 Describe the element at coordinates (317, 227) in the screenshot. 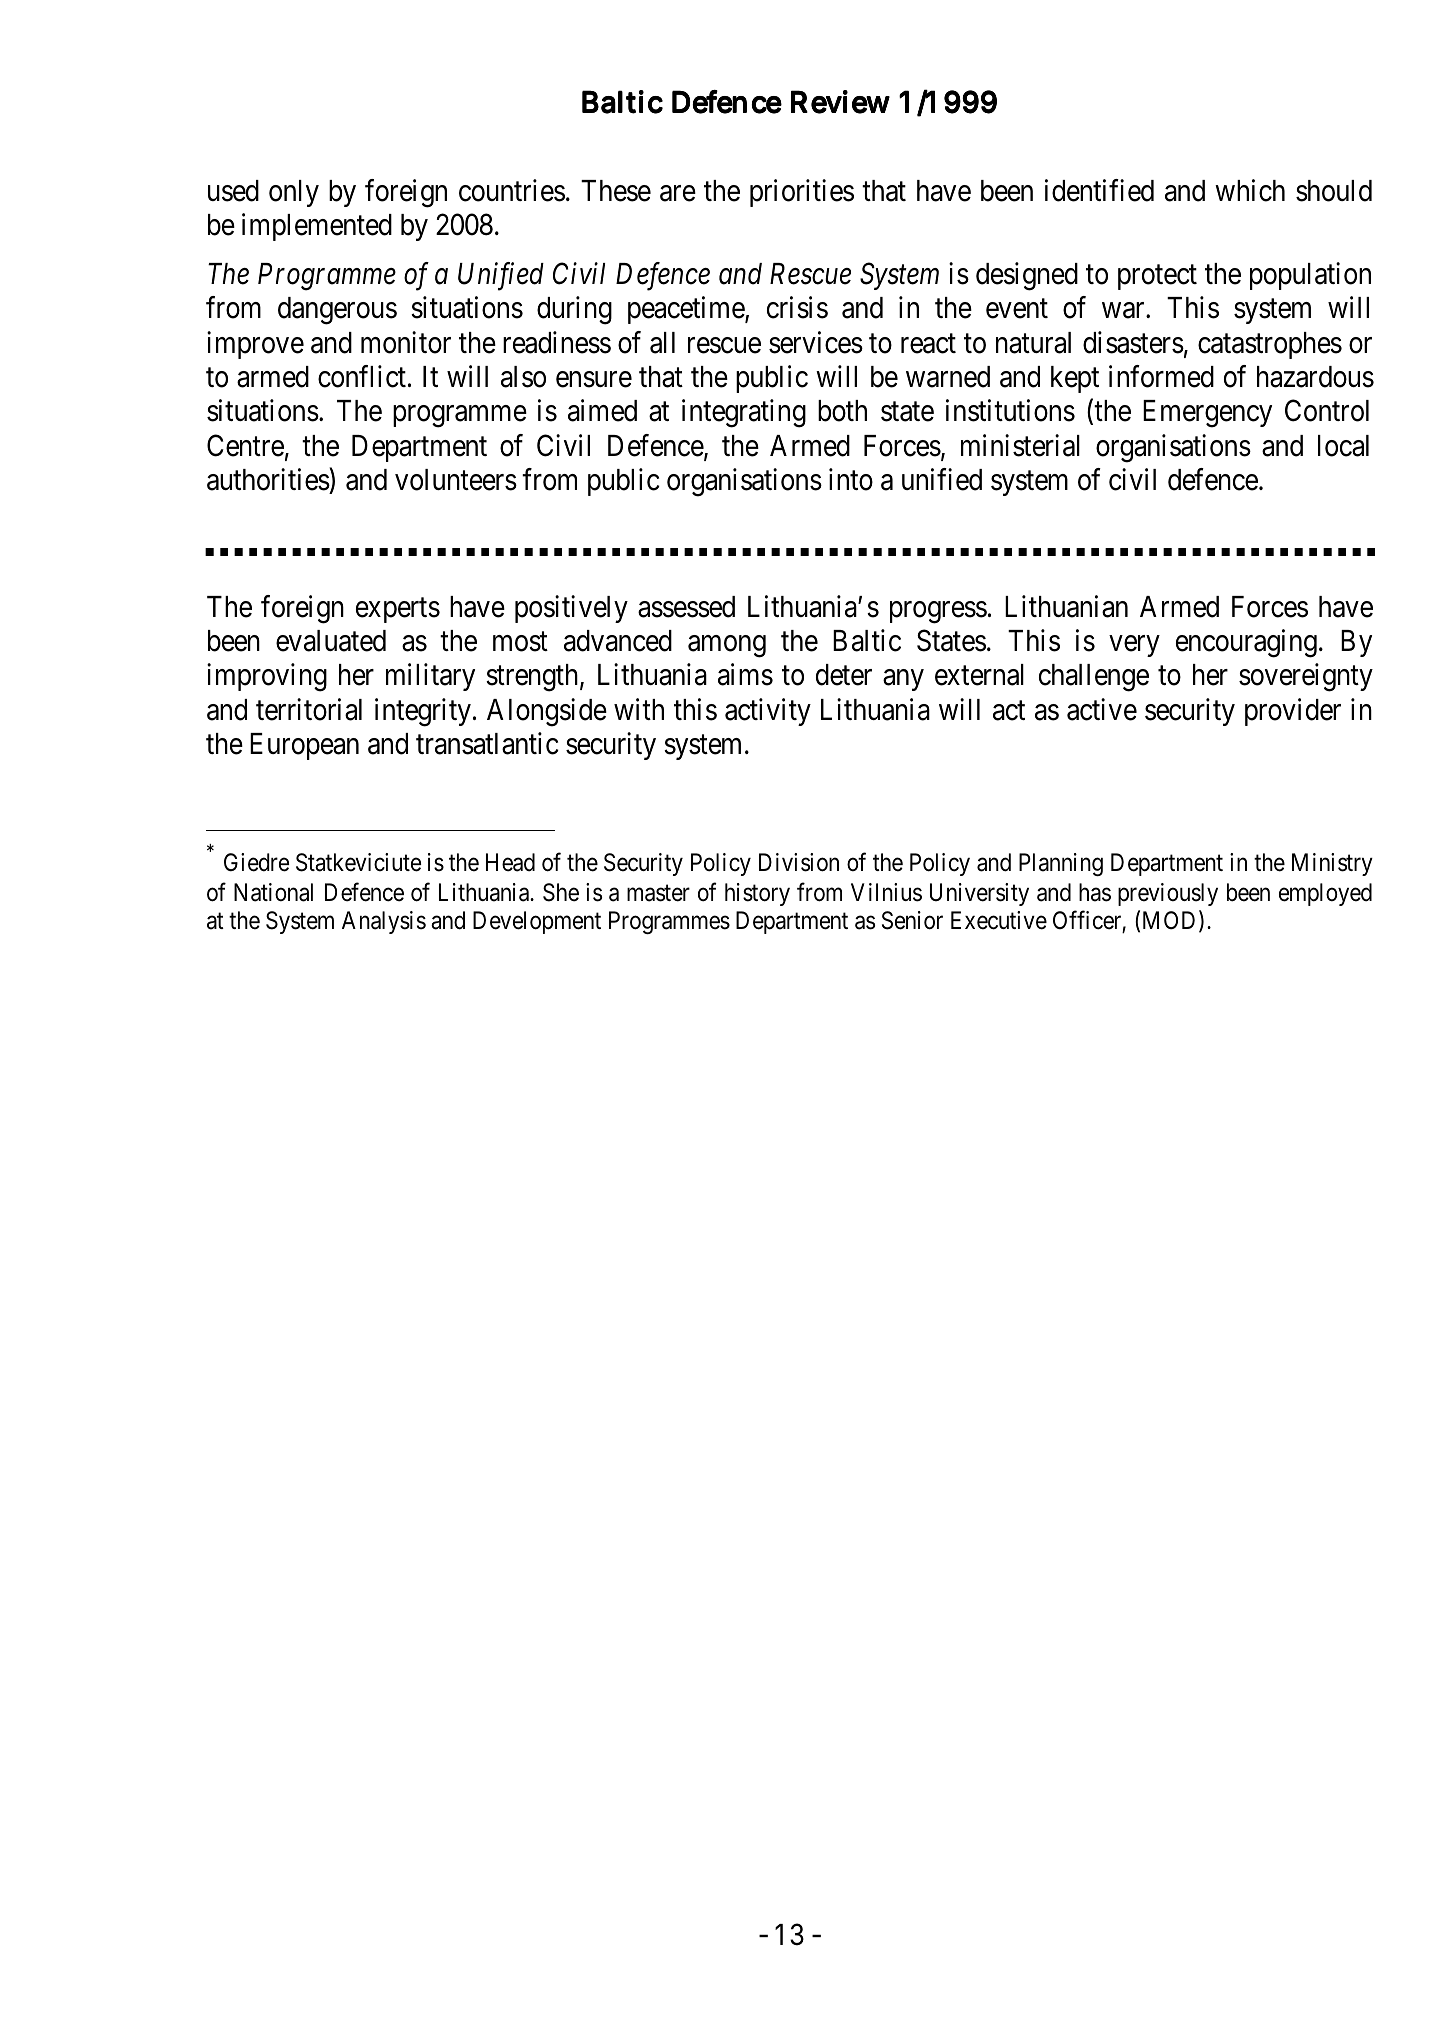

I see `implemented` at that location.
